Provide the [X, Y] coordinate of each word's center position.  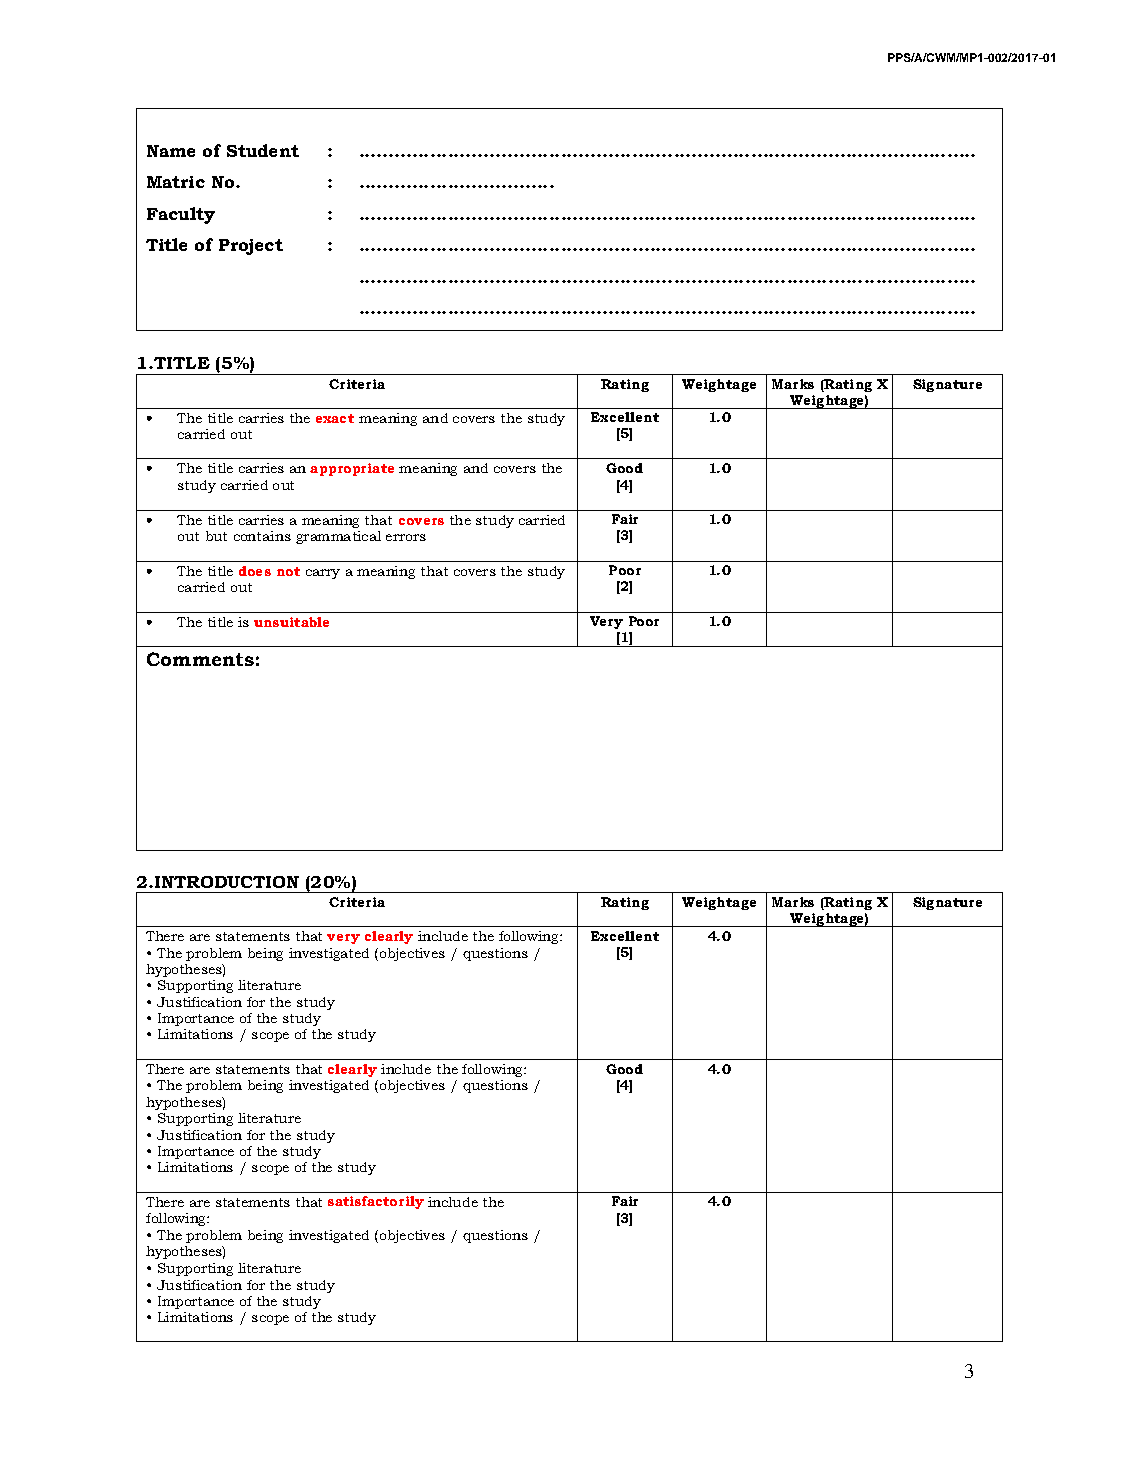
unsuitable [291, 622]
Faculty [181, 215]
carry [323, 574]
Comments [200, 659]
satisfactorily [376, 1202]
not [288, 571]
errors [406, 537]
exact [335, 418]
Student [263, 150]
